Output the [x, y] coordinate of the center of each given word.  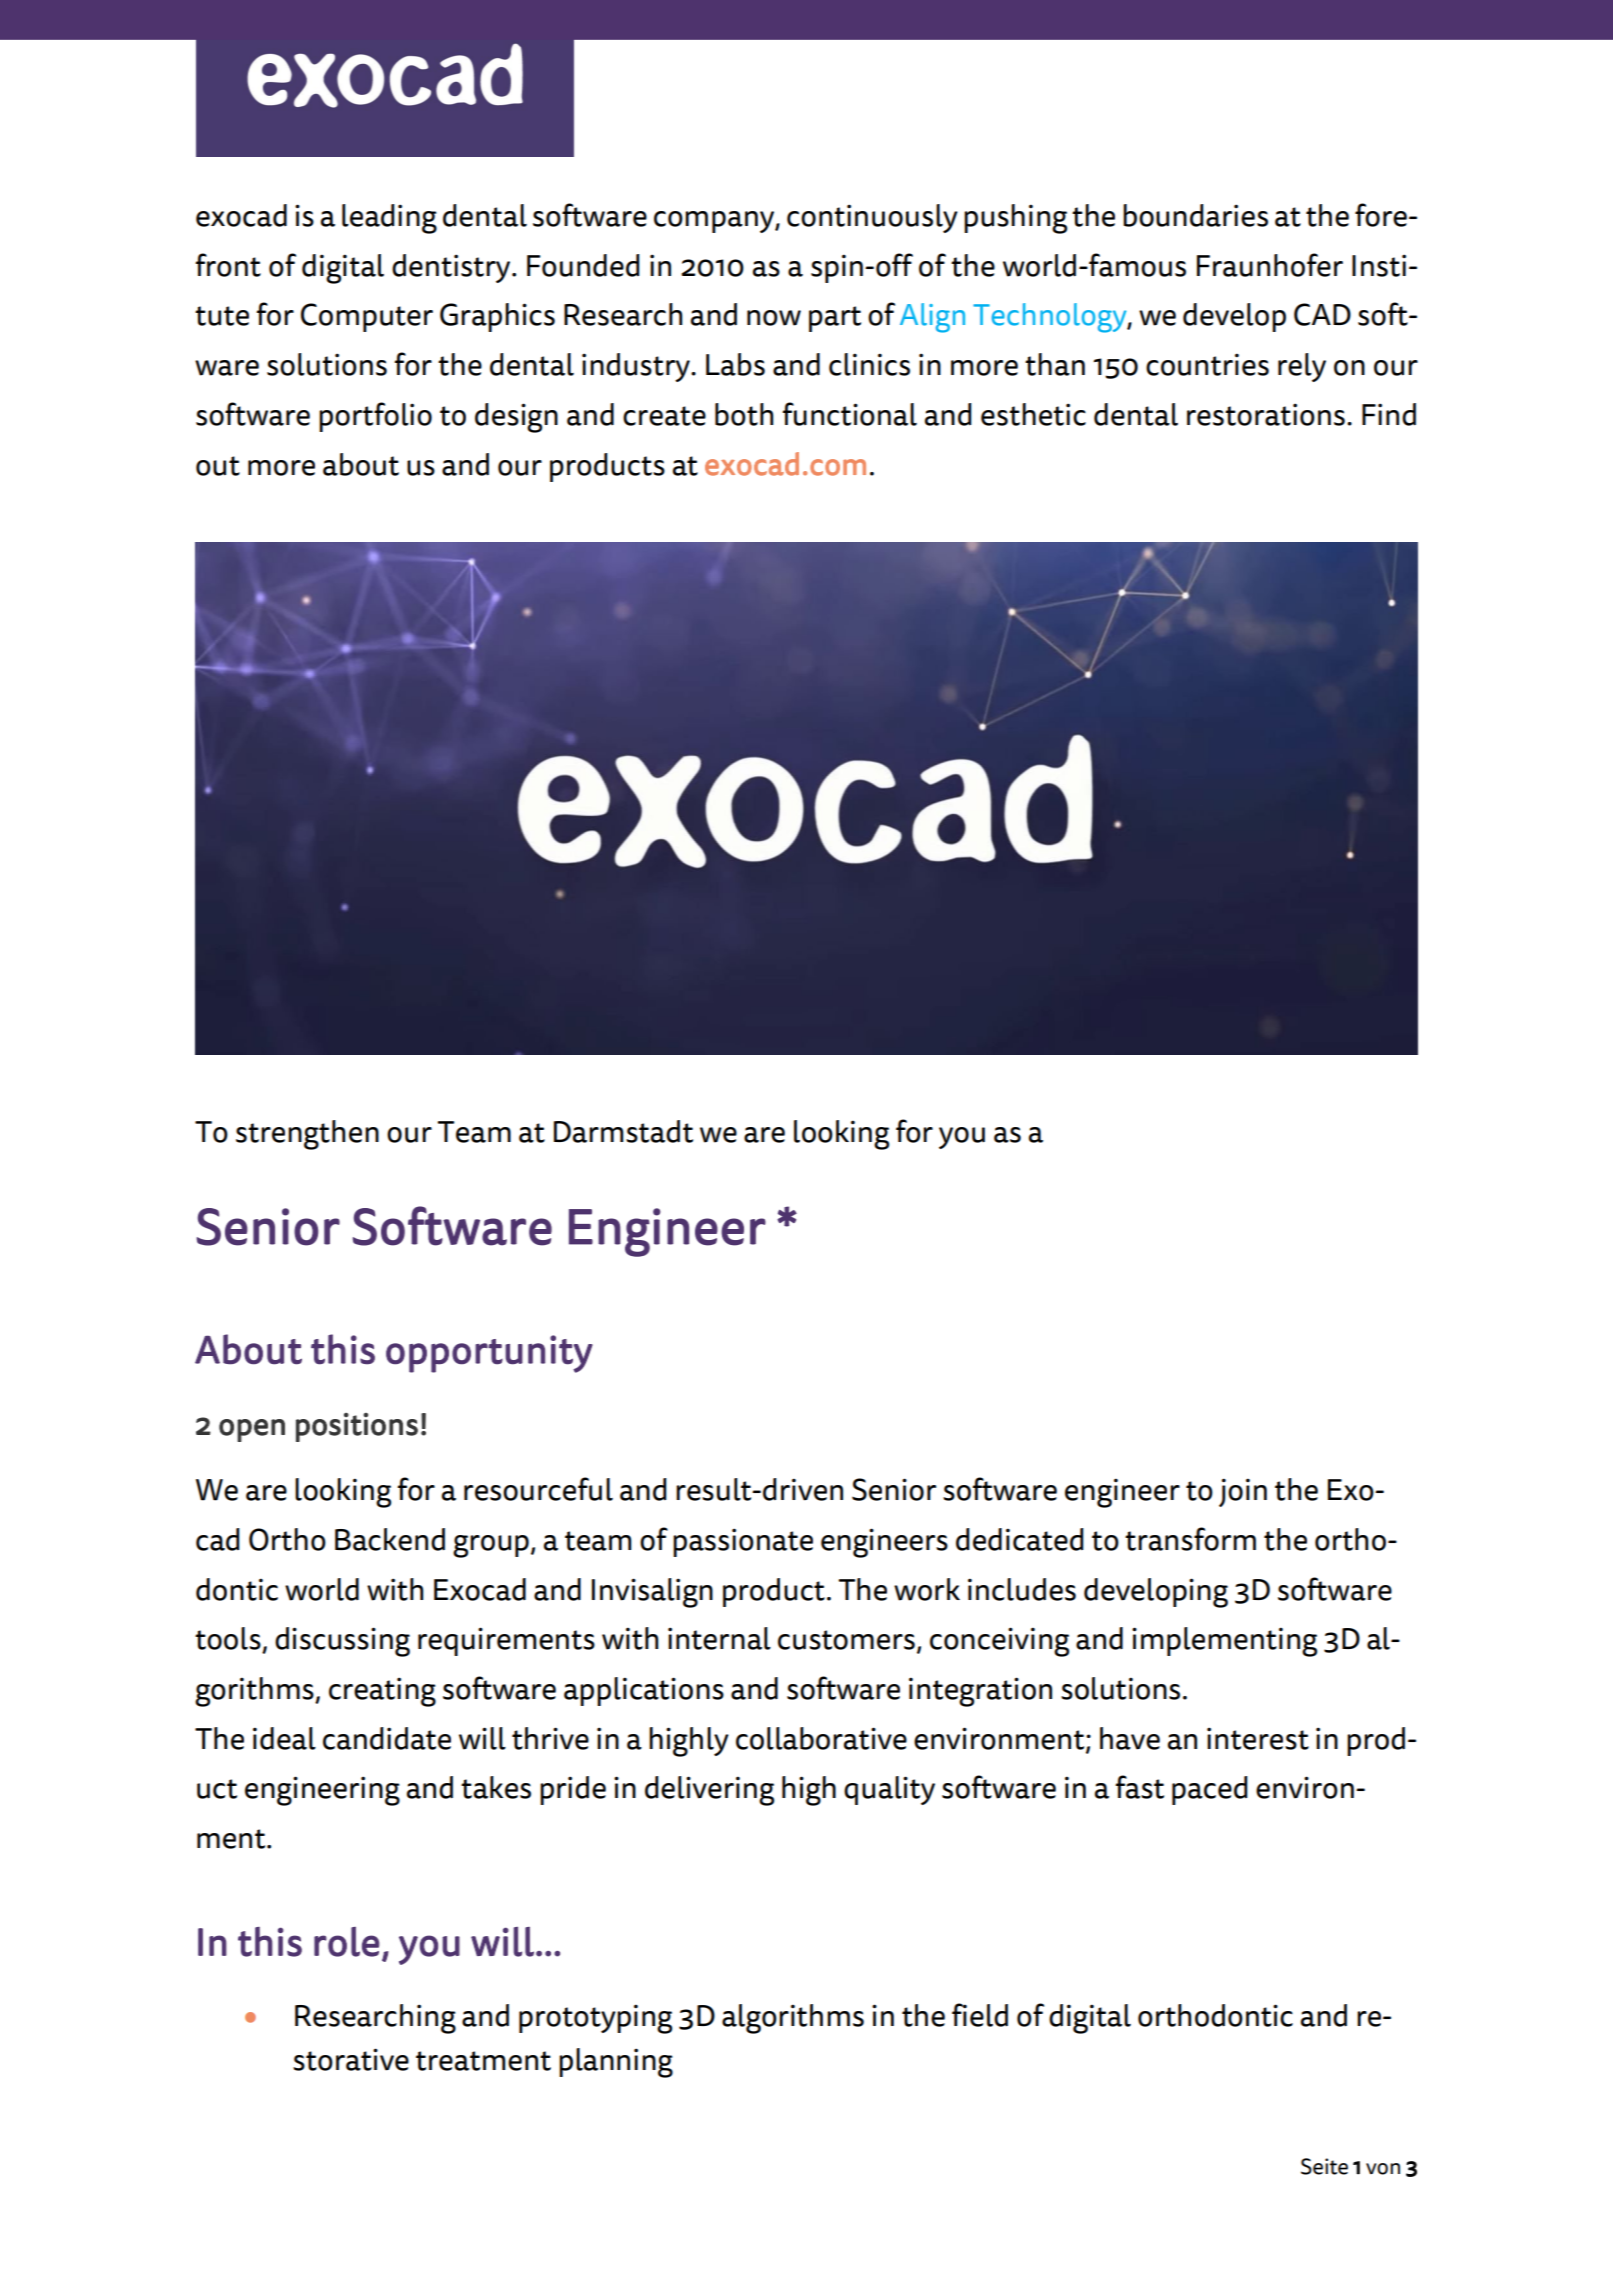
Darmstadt [623, 1131]
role [346, 1942]
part [835, 319]
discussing [342, 1642]
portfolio [375, 417]
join [1243, 1492]
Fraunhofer [1270, 265]
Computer [367, 317]
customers [846, 1640]
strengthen [307, 1135]
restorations [1266, 414]
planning [616, 2063]
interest [1258, 1738]
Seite [1324, 2166]
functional [849, 414]
